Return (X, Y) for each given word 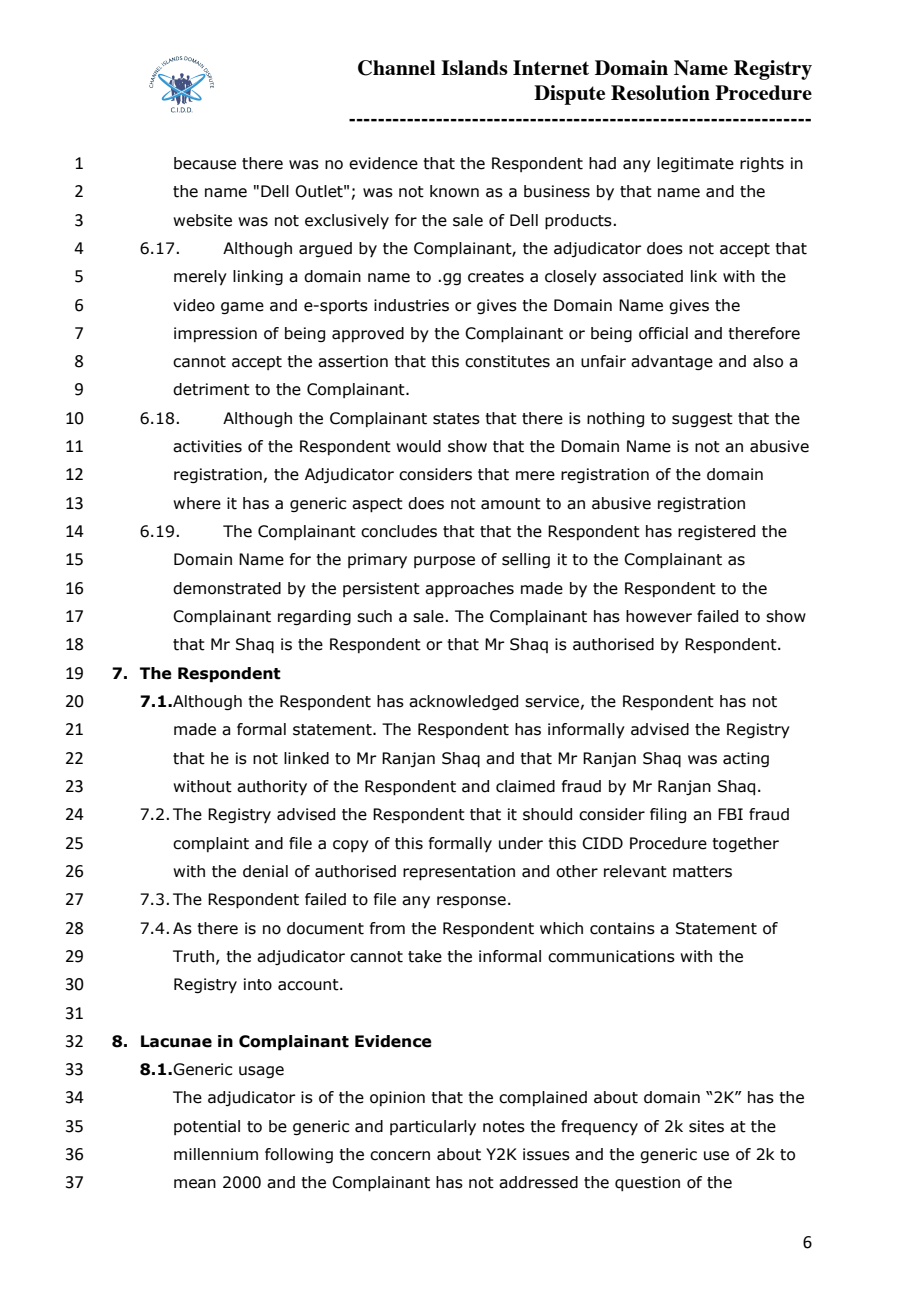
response (471, 902)
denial (265, 871)
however (659, 616)
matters (702, 872)
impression (215, 334)
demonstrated (227, 588)
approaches (469, 590)
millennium (216, 1154)
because (205, 163)
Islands (474, 67)
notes (504, 1127)
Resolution (660, 92)
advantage (672, 362)
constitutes (507, 361)
